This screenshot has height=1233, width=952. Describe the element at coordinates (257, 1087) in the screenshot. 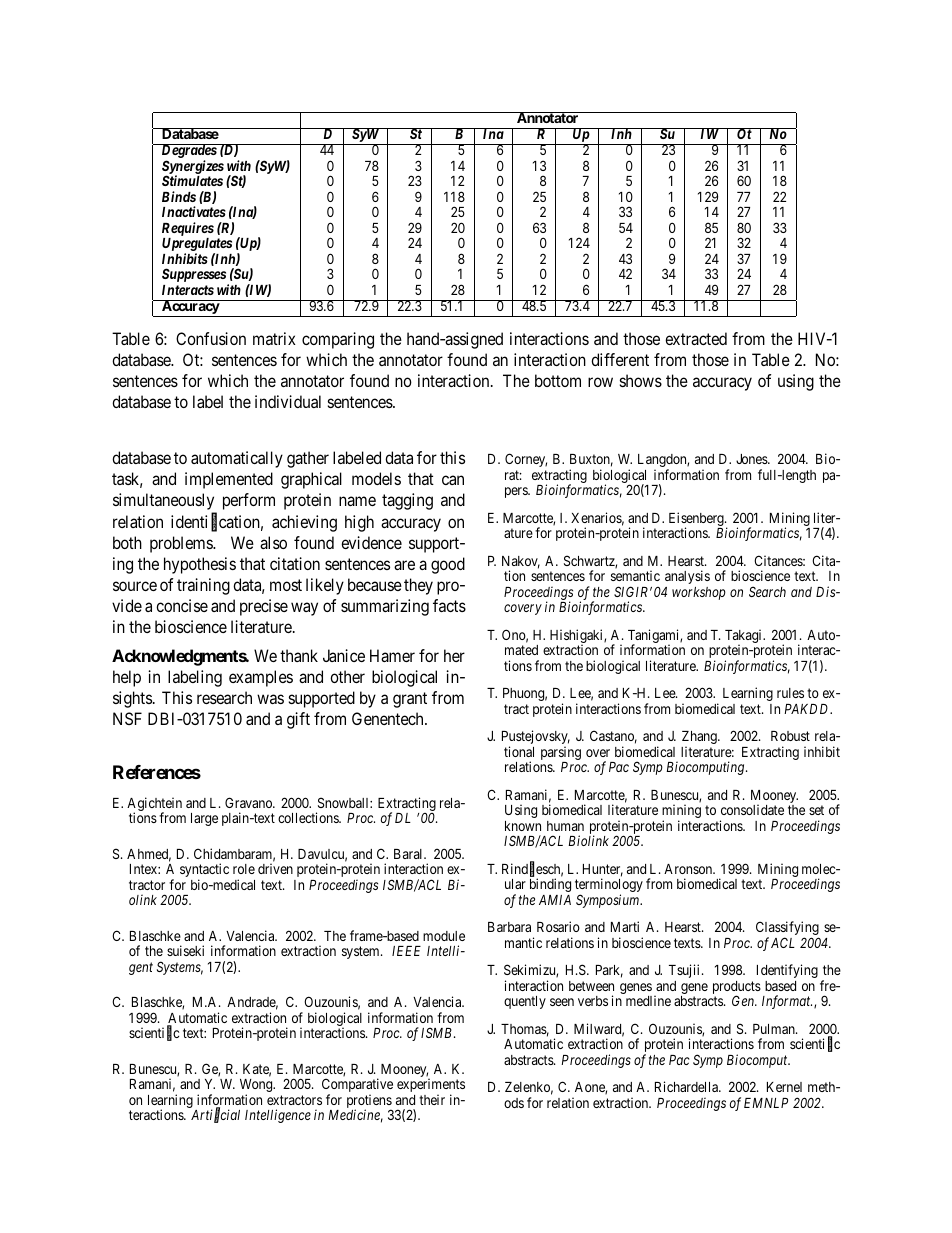

I see `Wong` at that location.
